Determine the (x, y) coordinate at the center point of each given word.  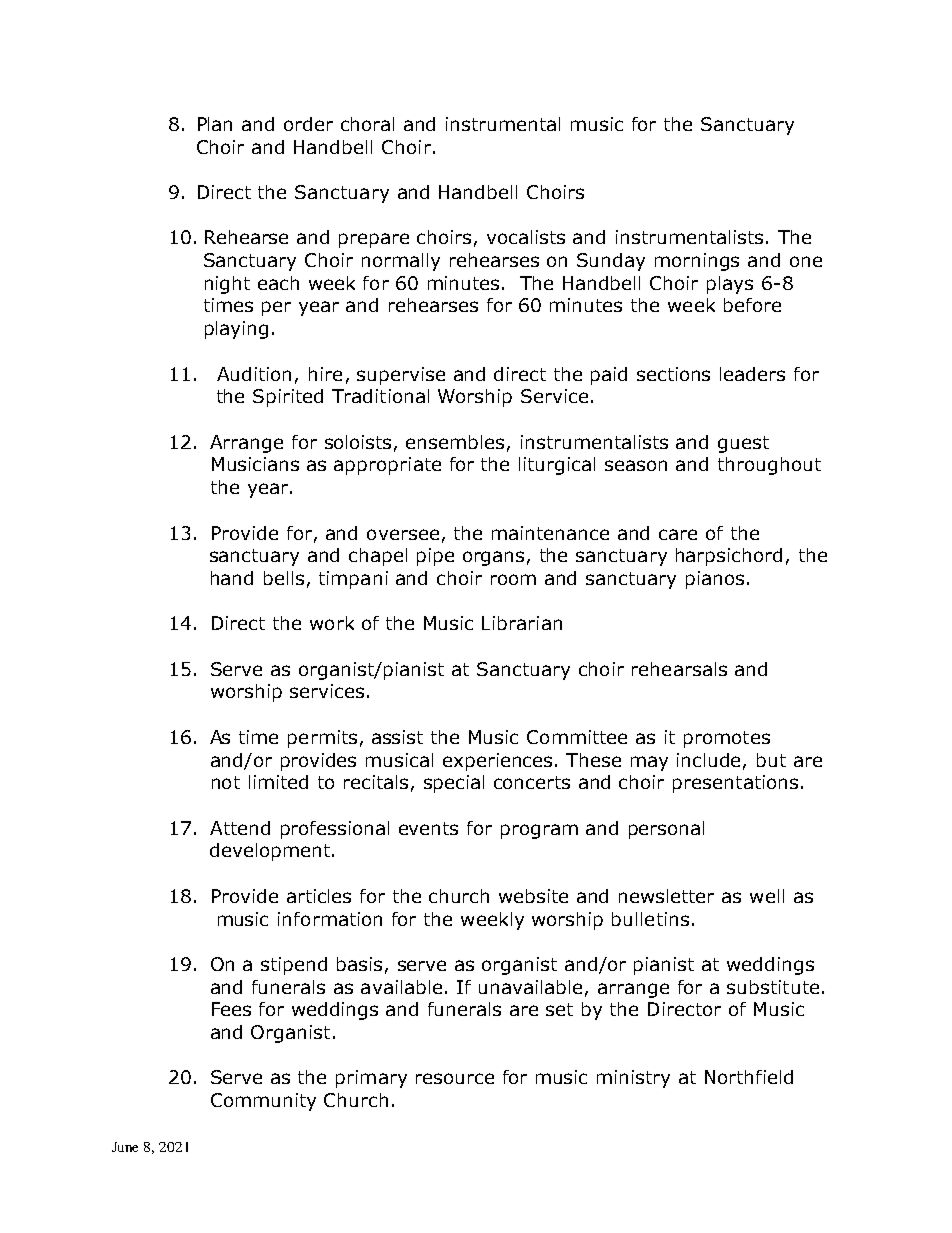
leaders (752, 374)
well (767, 896)
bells (284, 578)
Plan (215, 124)
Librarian (522, 623)
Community (263, 1102)
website (533, 896)
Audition (254, 374)
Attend (240, 828)
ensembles (455, 442)
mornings (697, 262)
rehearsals (679, 669)
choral (367, 124)
